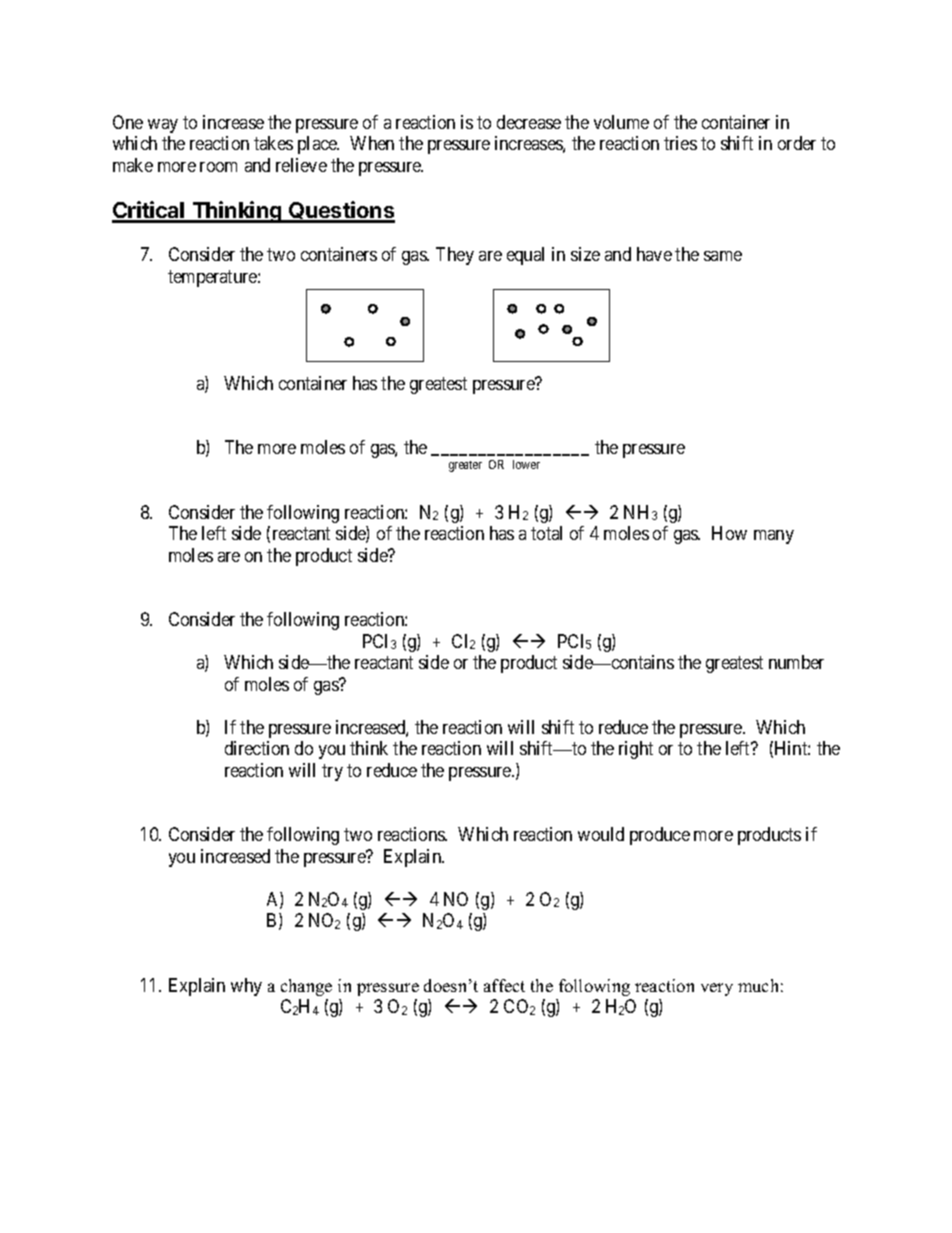 The image size is (952, 1233). I want to click on total, so click(546, 533).
